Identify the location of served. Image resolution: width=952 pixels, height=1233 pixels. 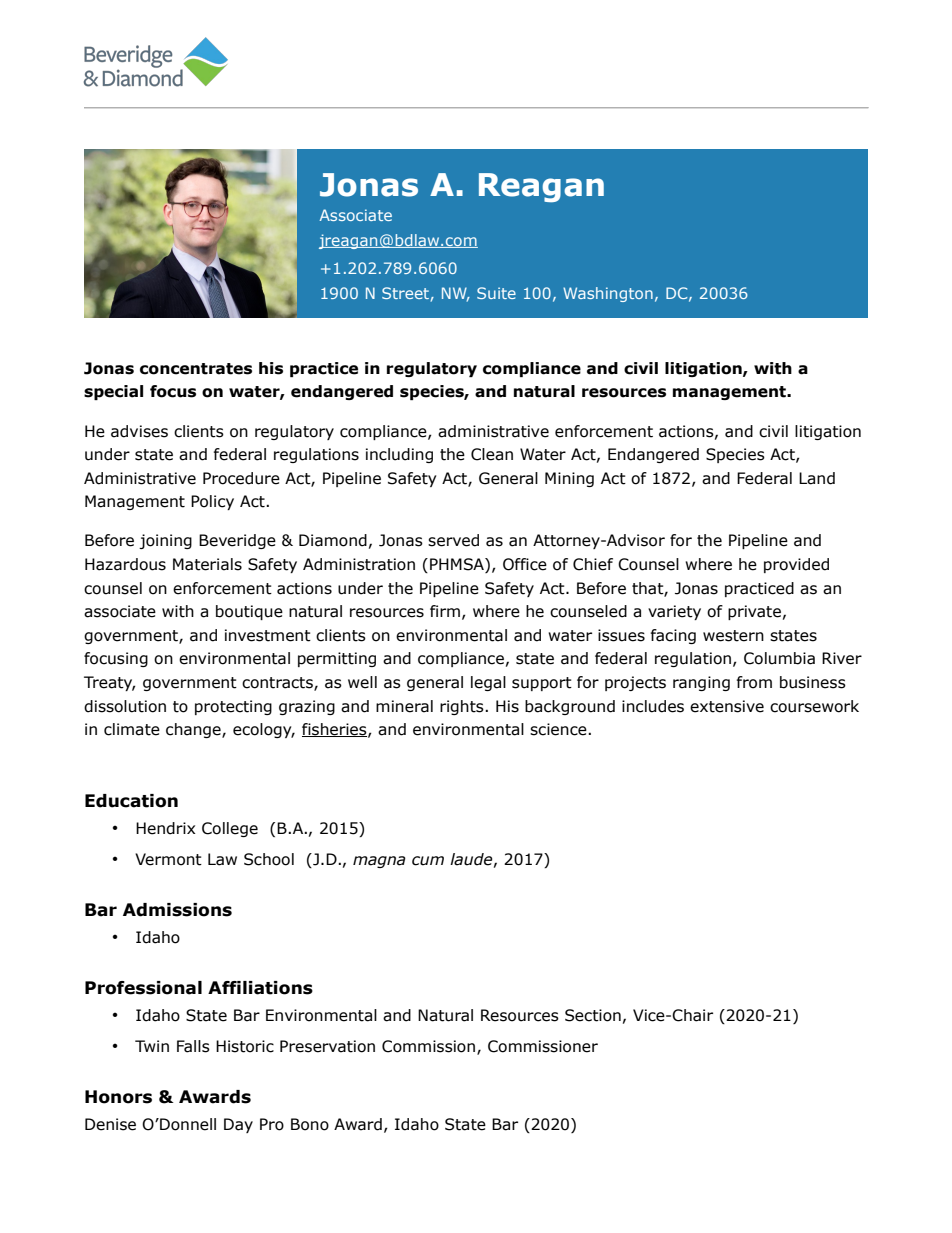
(453, 540).
